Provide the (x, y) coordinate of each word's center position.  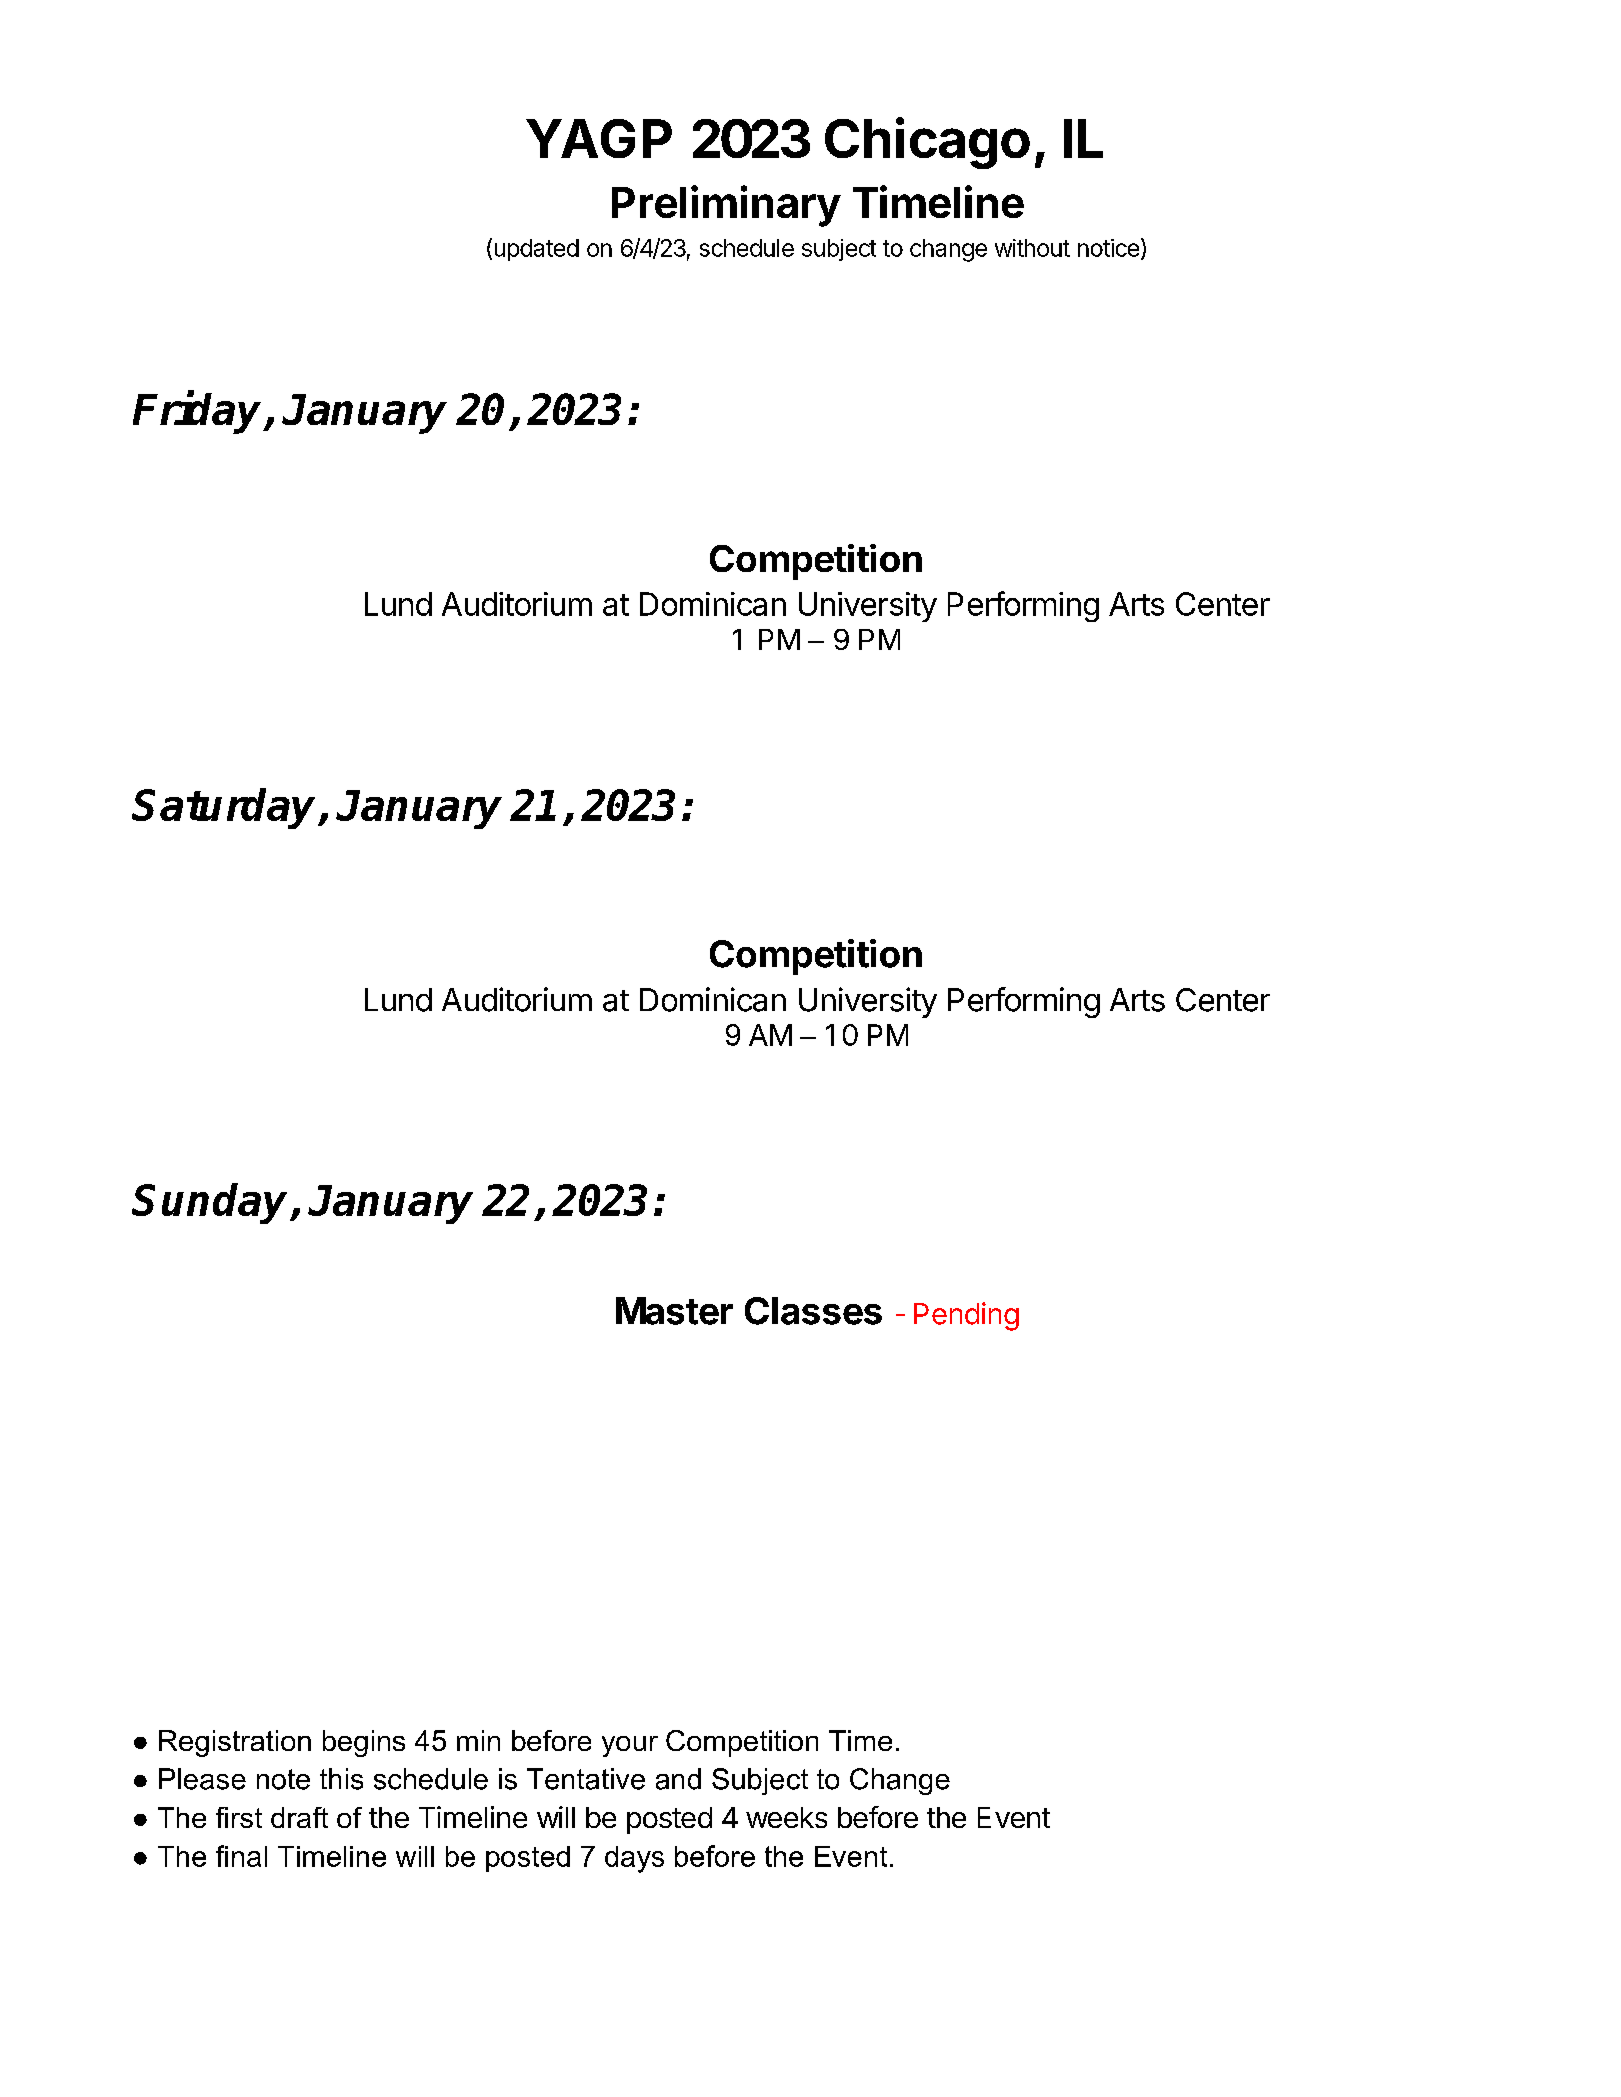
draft (299, 1817)
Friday (199, 413)
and (678, 1779)
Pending (966, 1316)
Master (674, 1311)
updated (537, 250)
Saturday (225, 808)
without (1032, 248)
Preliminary (726, 206)
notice (1108, 248)
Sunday (211, 1203)
